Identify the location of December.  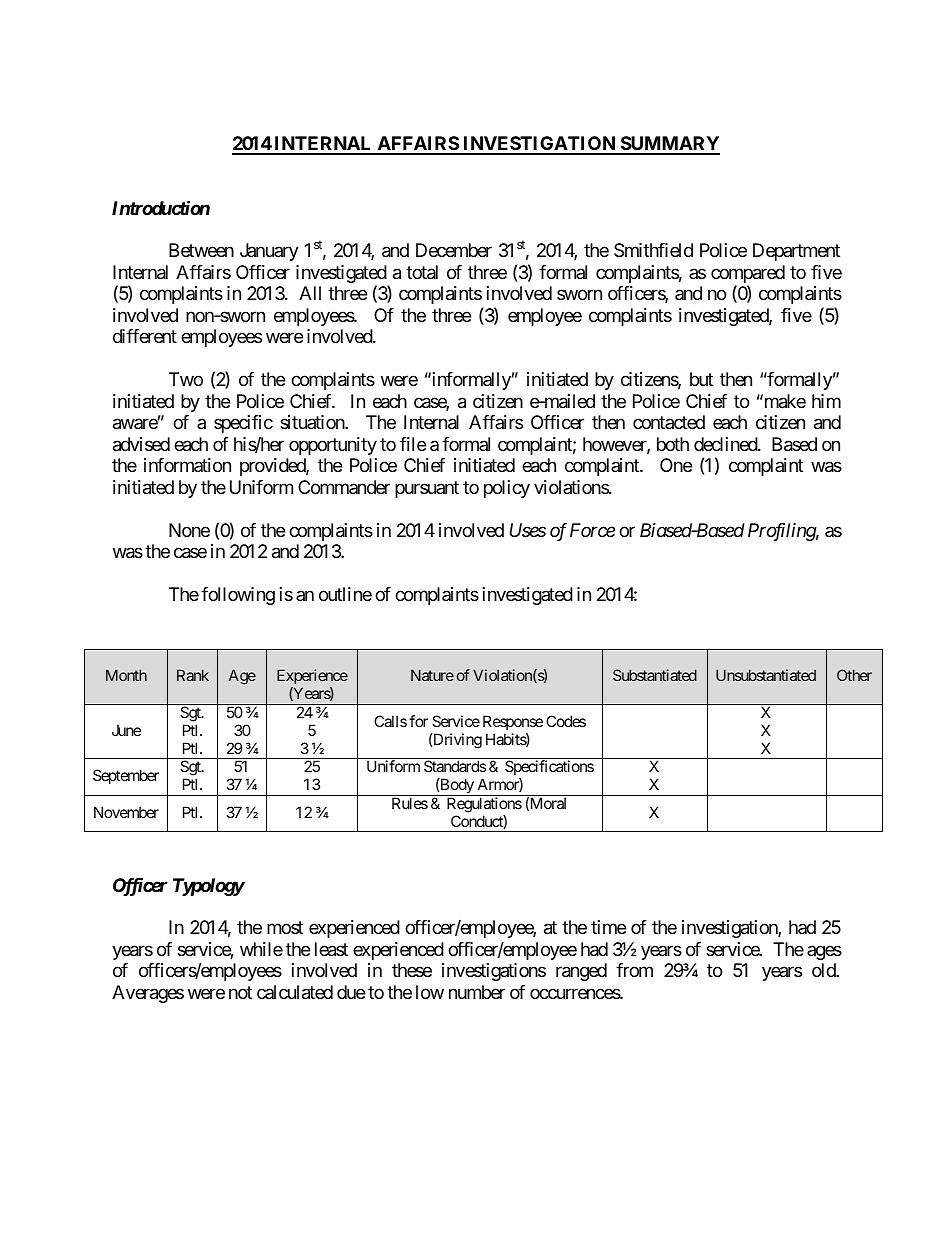
(454, 250).
